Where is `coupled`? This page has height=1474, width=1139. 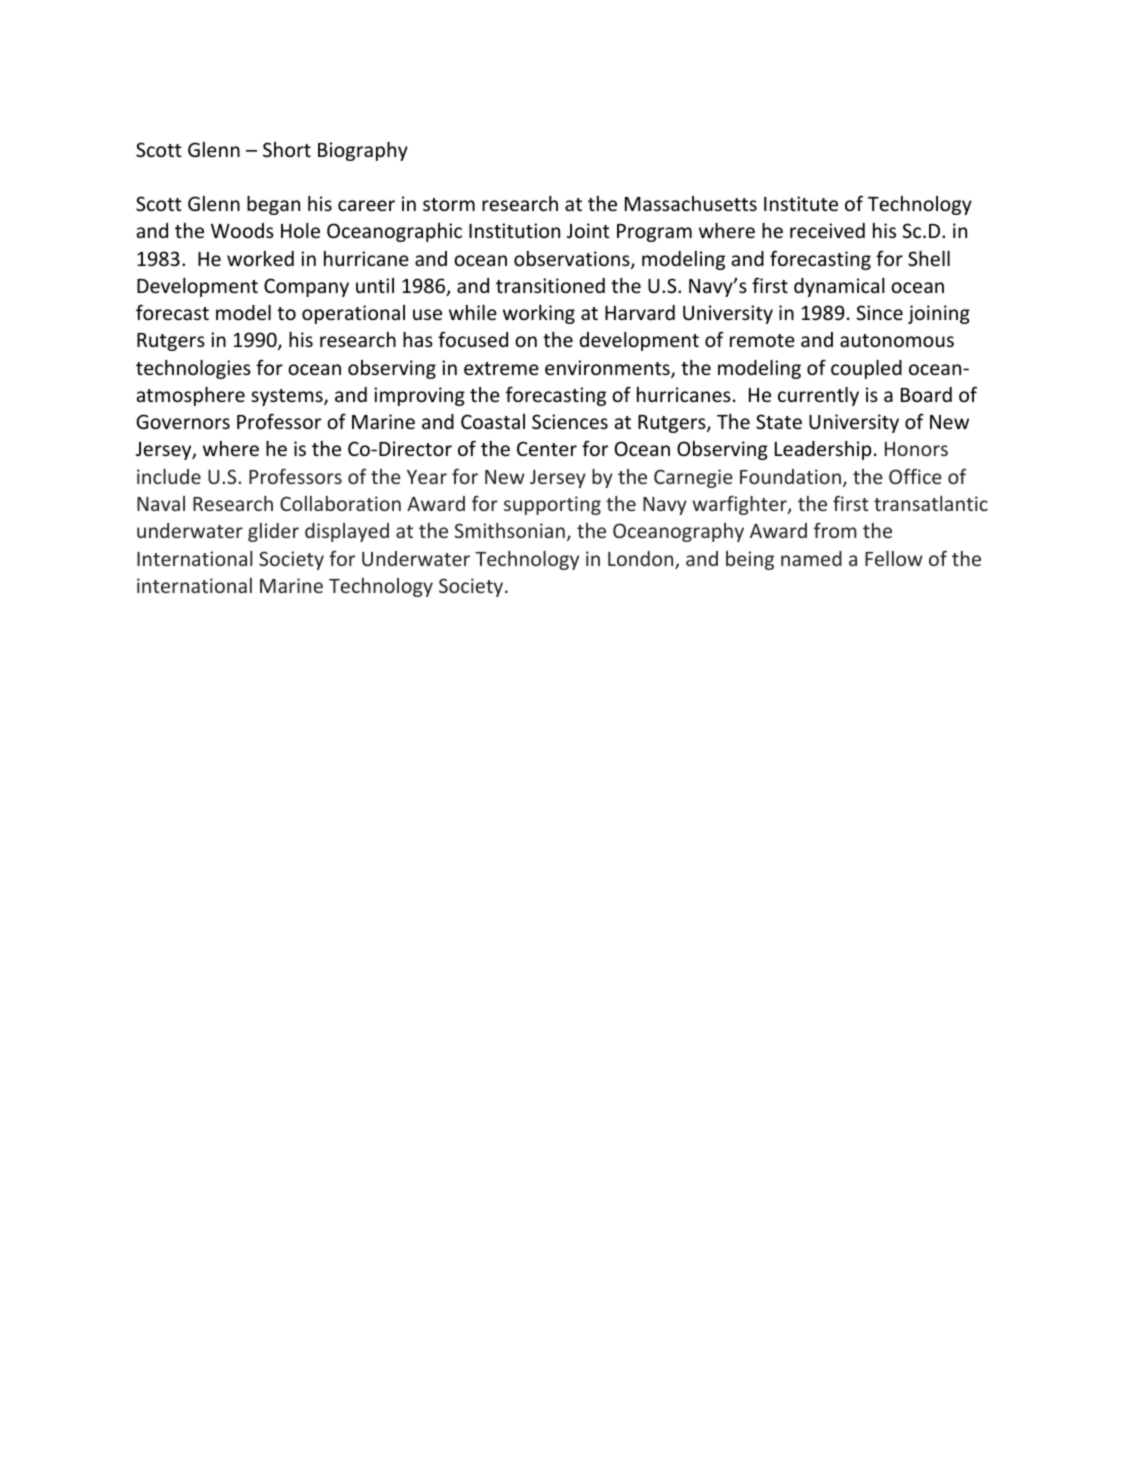 coupled is located at coordinates (866, 369).
